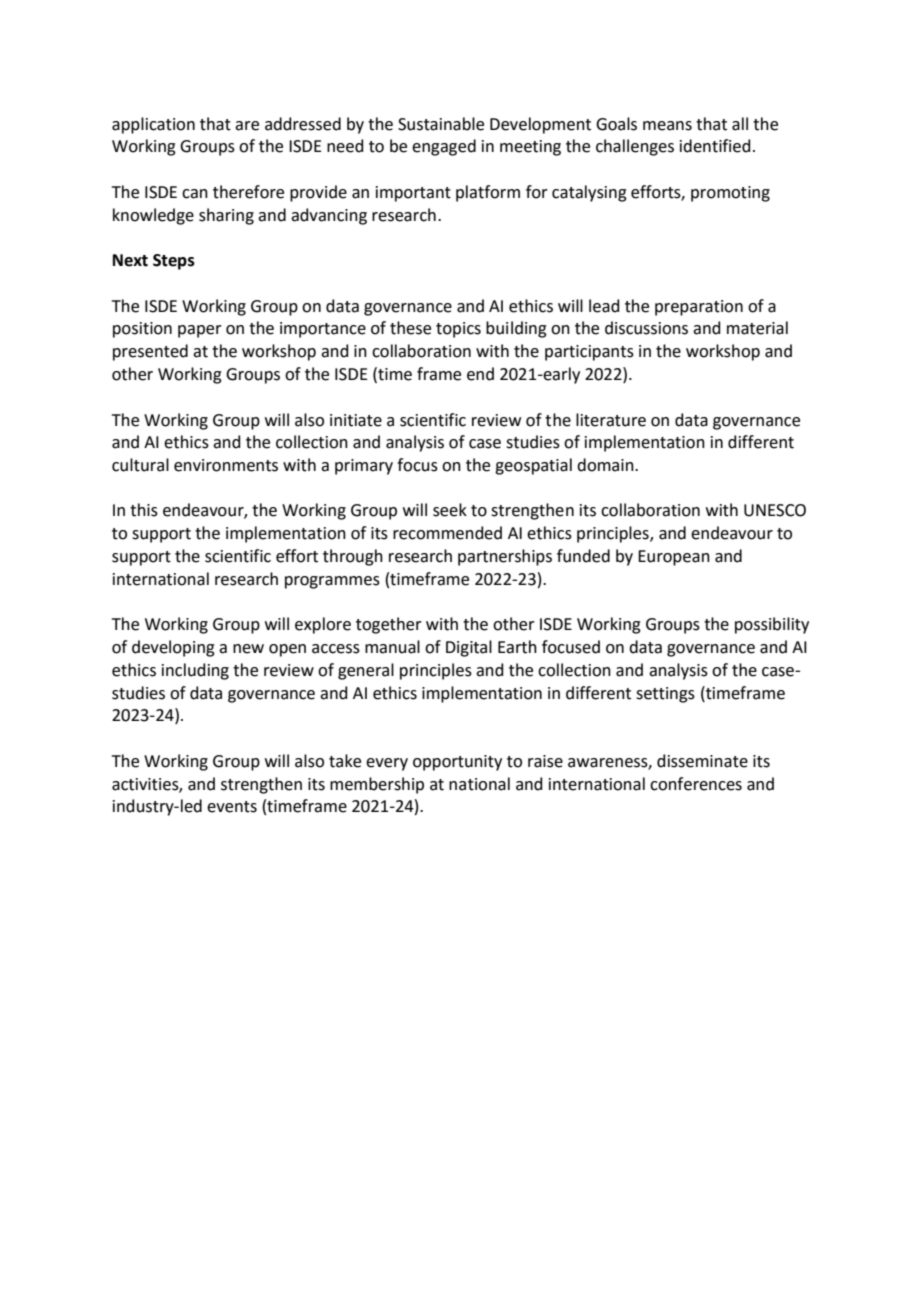 This image has height=1308, width=924. What do you see at coordinates (200, 331) in the image?
I see `paper` at bounding box center [200, 331].
